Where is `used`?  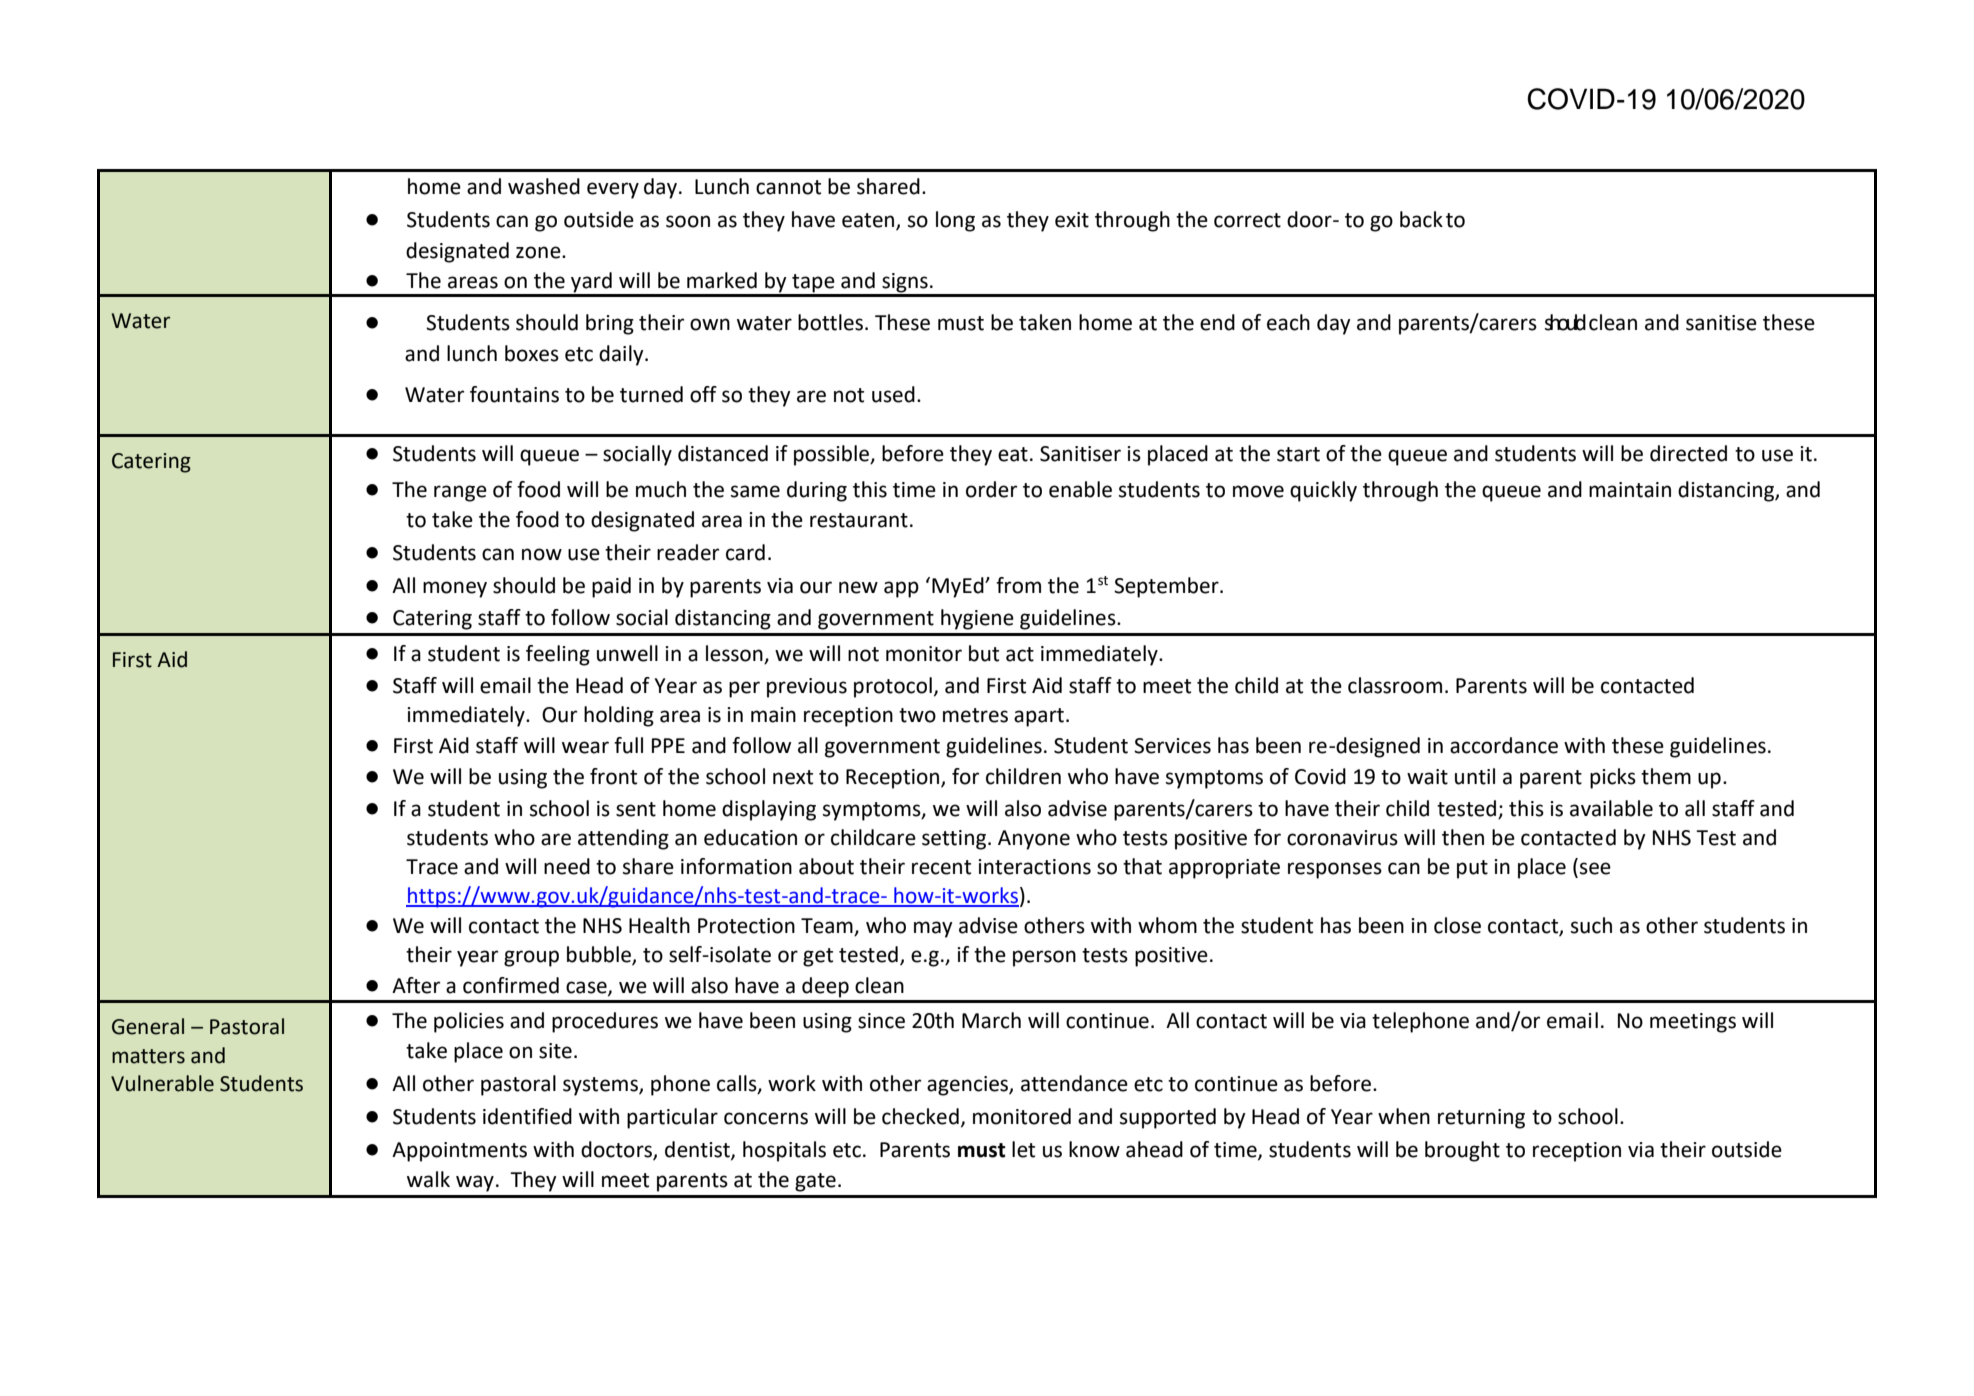 used is located at coordinates (893, 394).
